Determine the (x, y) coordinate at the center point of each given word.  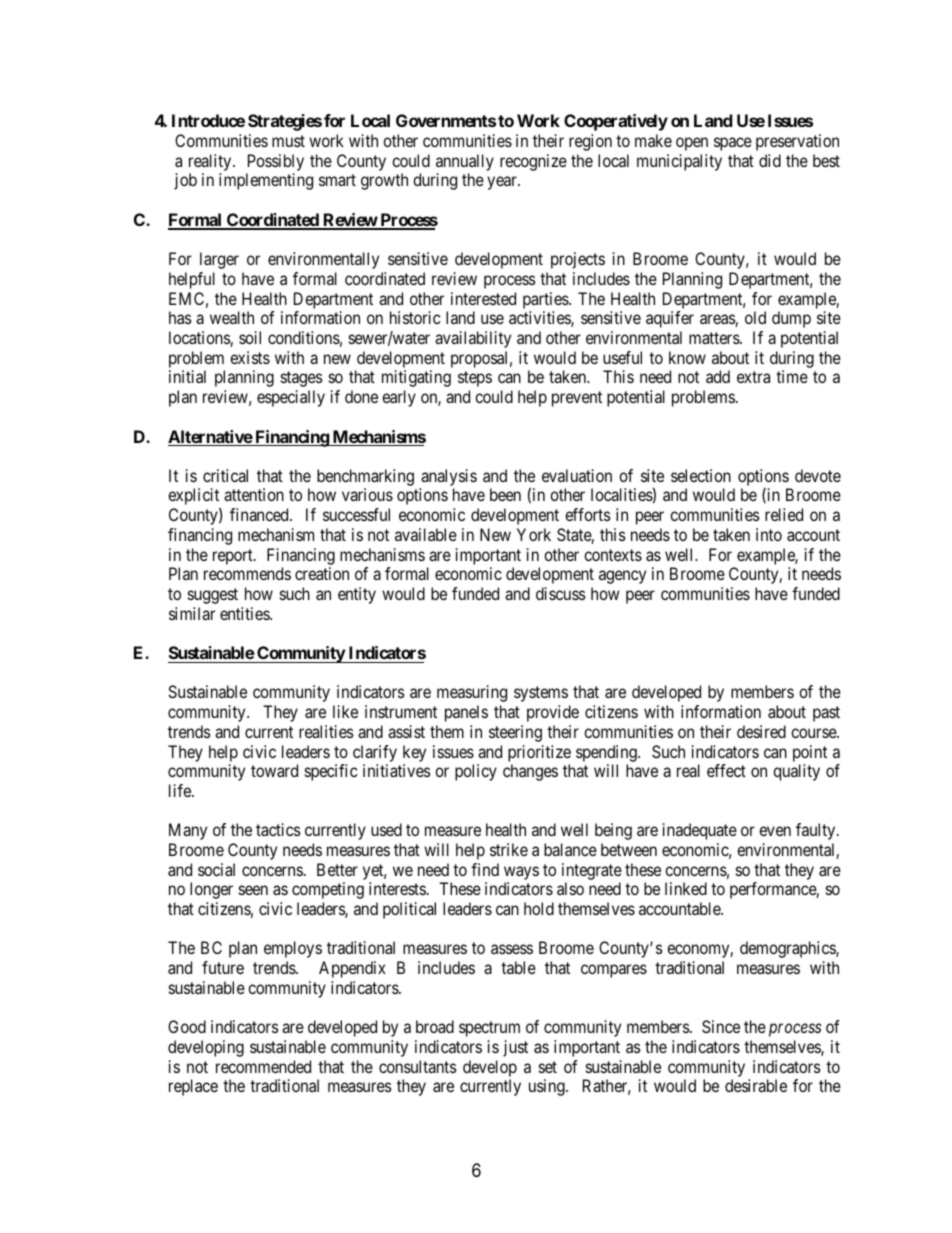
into (769, 534)
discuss (561, 593)
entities (245, 613)
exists (250, 357)
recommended (263, 1066)
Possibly (276, 162)
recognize (533, 162)
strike (509, 849)
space (733, 144)
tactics (278, 829)
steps (475, 379)
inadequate (700, 831)
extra (753, 377)
